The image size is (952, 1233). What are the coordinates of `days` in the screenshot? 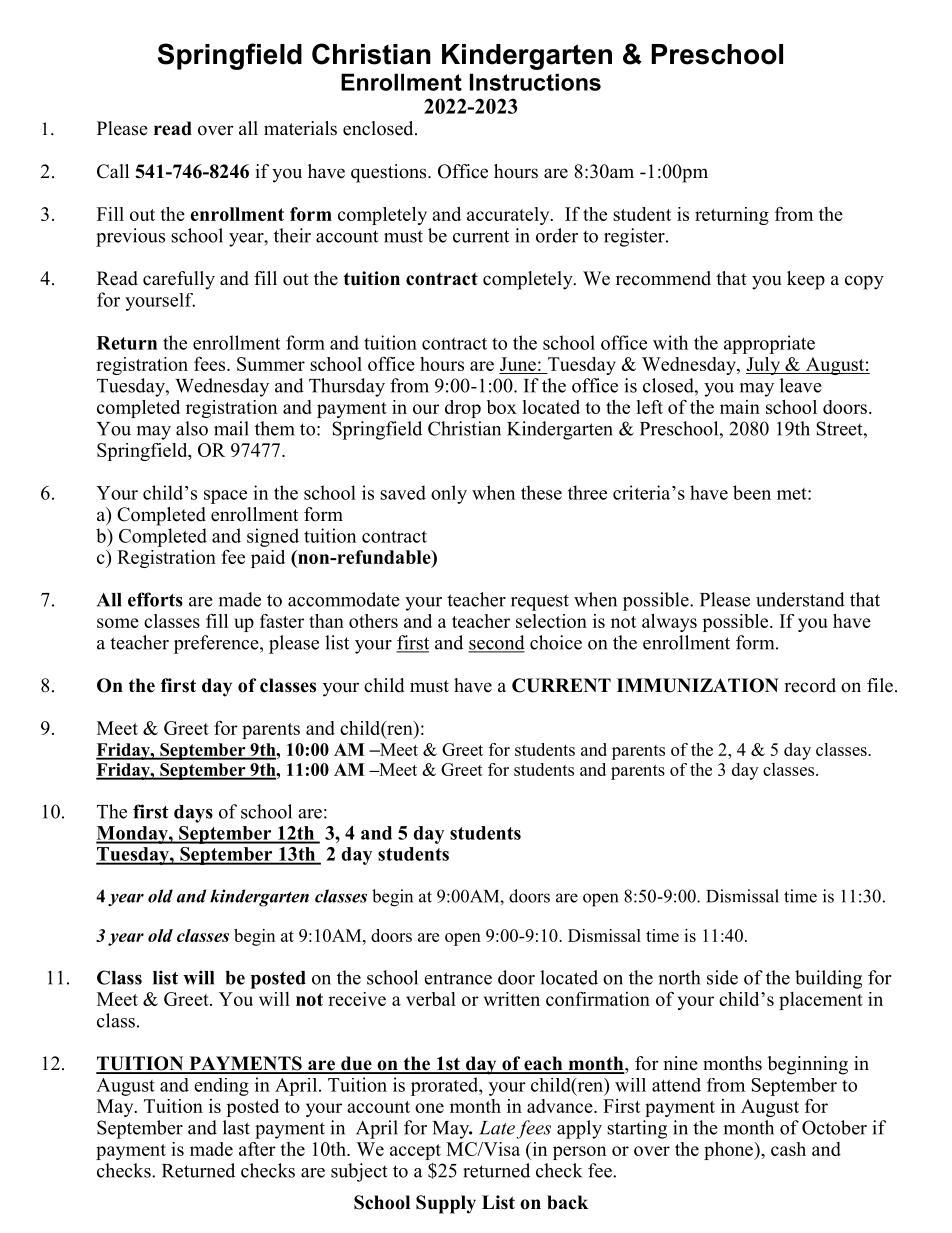 It's located at (193, 814).
